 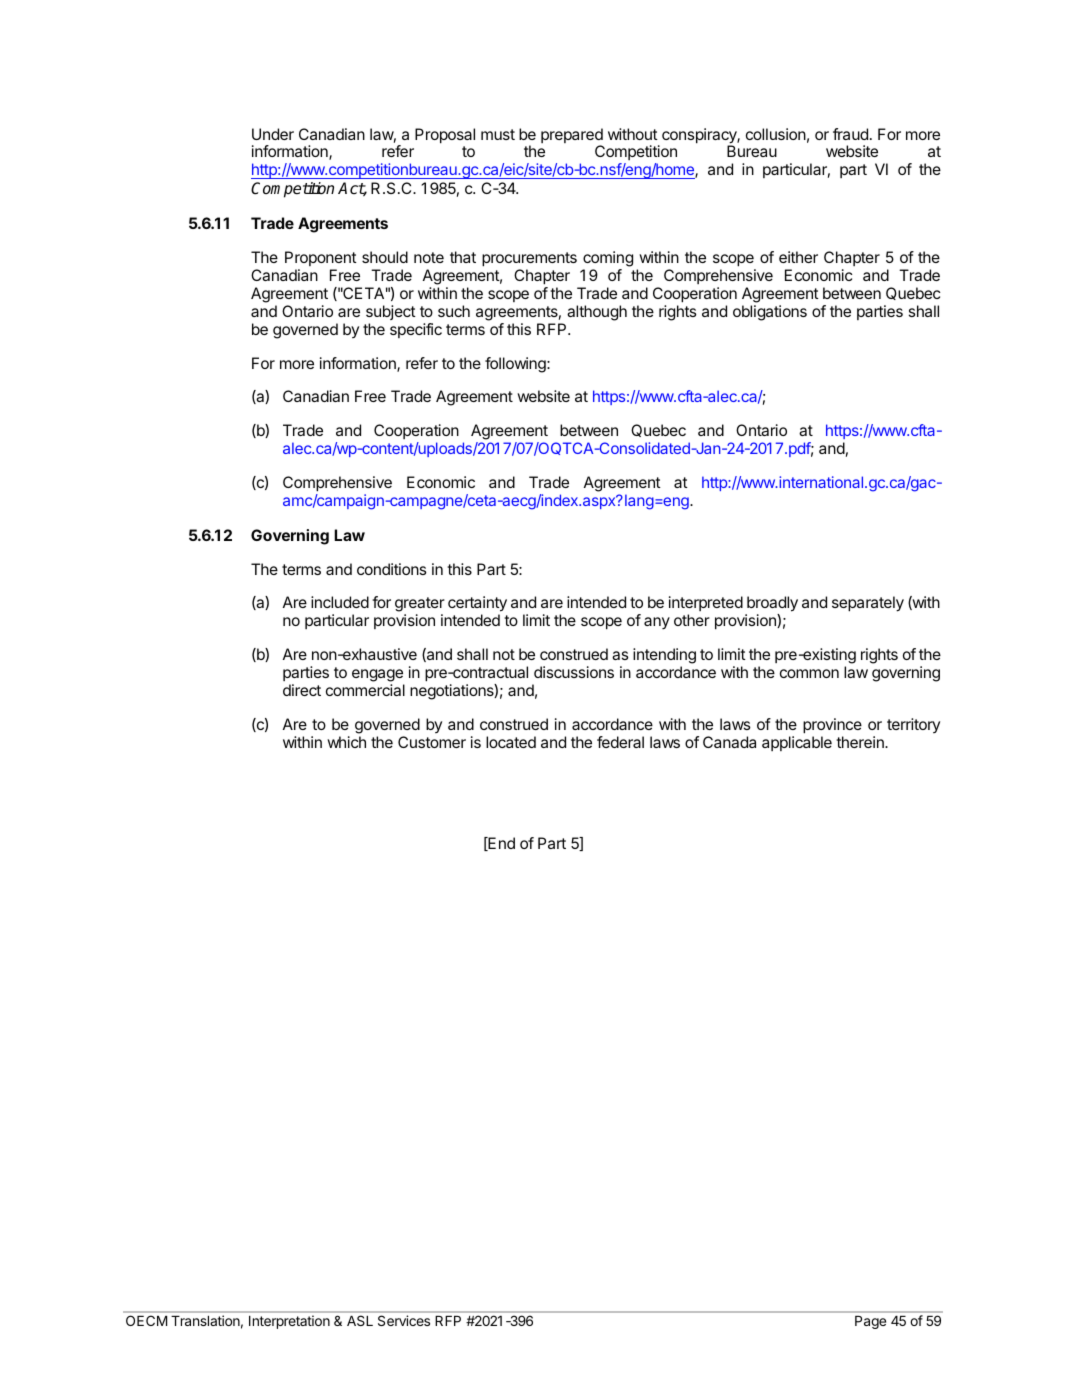 What do you see at coordinates (870, 1322) in the document?
I see `Page` at bounding box center [870, 1322].
